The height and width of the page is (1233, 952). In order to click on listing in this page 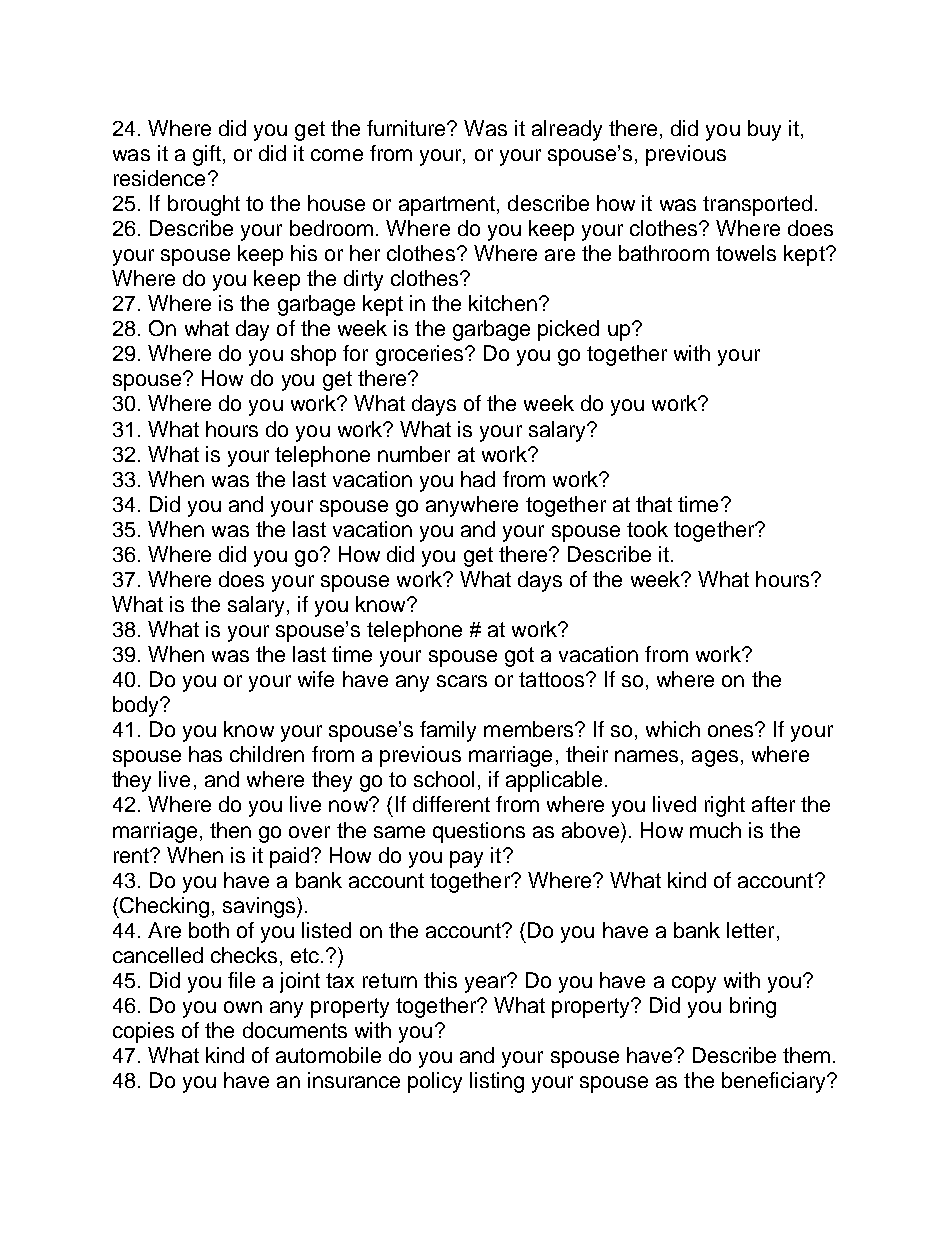, I will do `click(497, 1082)`.
